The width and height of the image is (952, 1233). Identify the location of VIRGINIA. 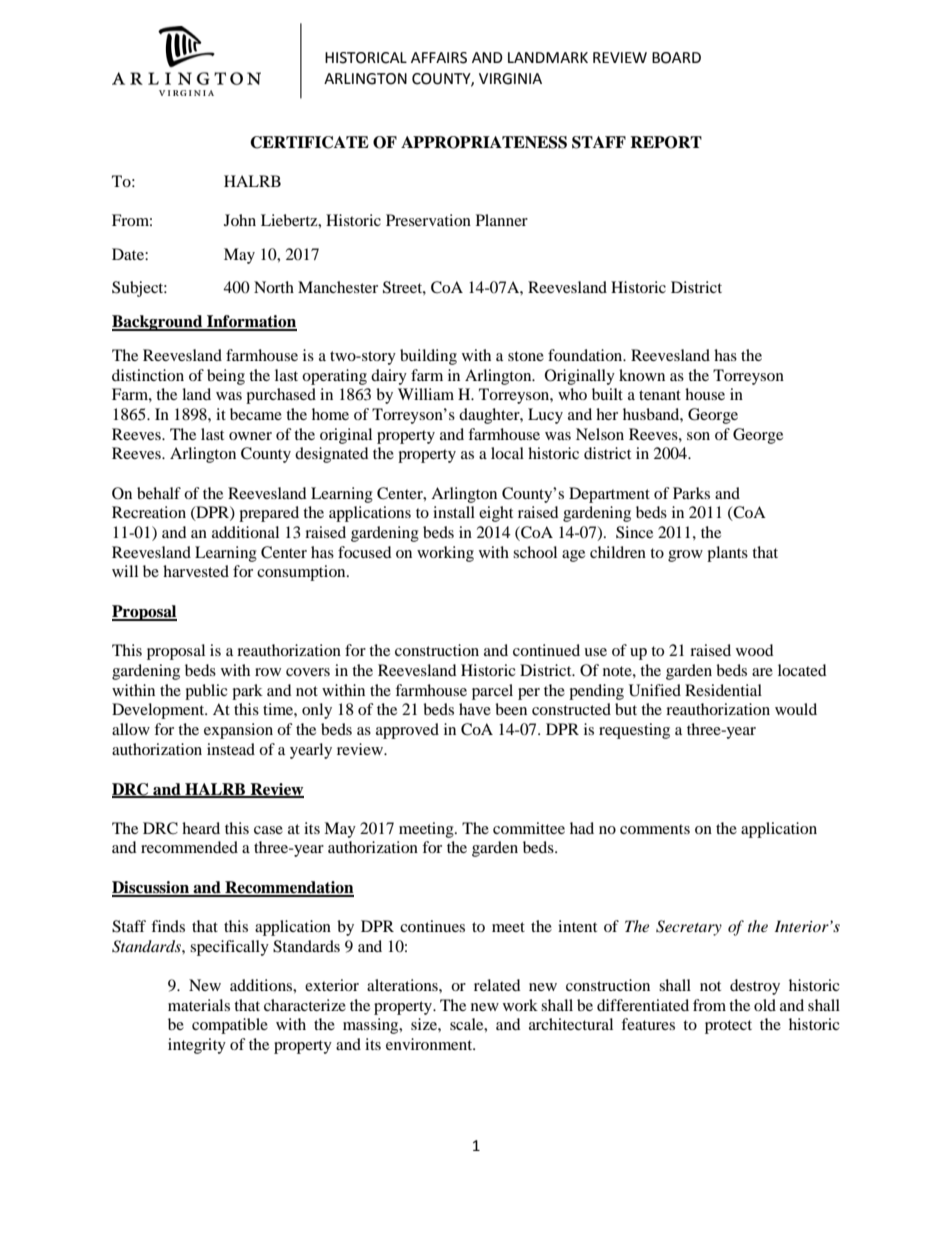
(510, 79).
